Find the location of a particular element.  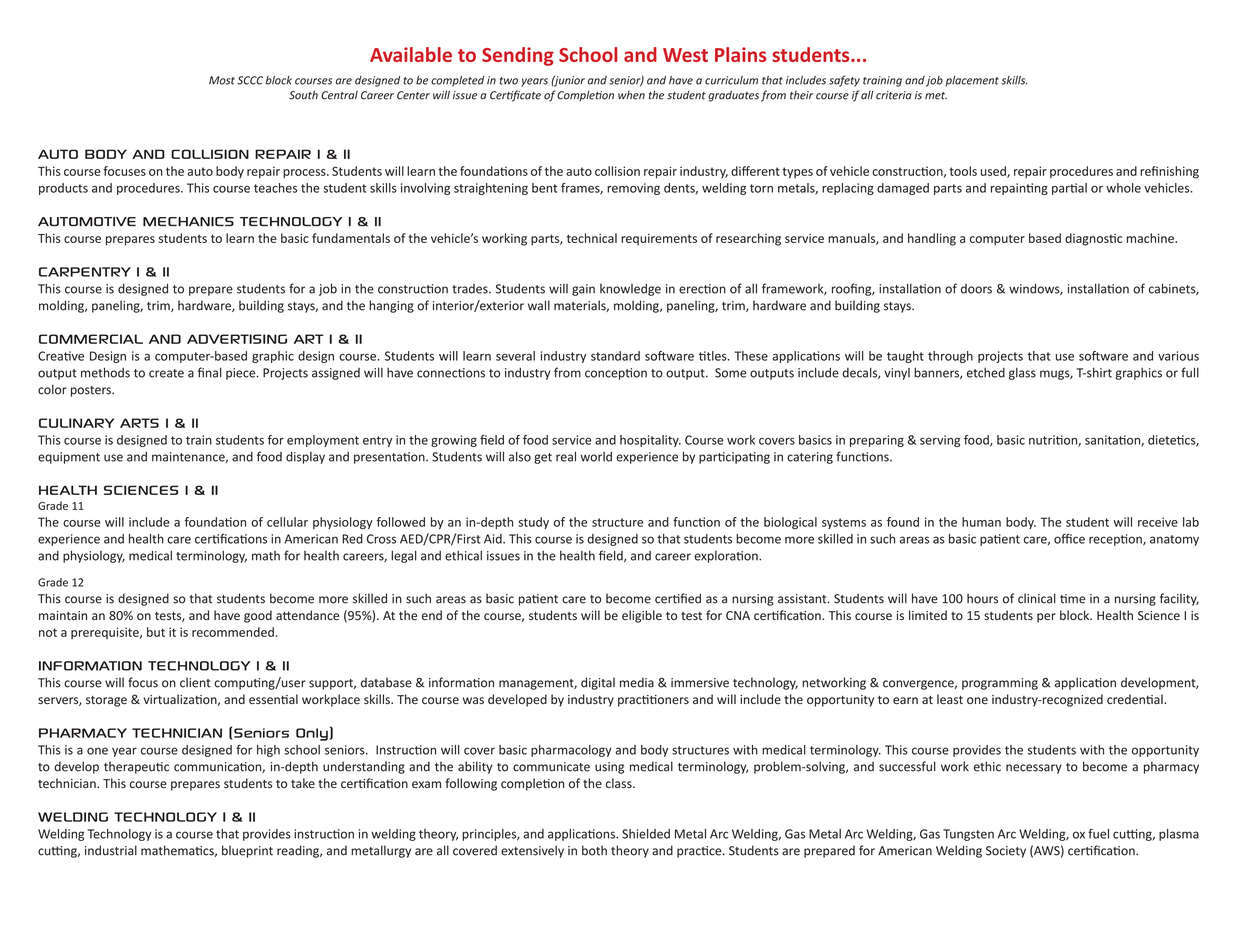

MECHANICS is located at coordinates (188, 222).
